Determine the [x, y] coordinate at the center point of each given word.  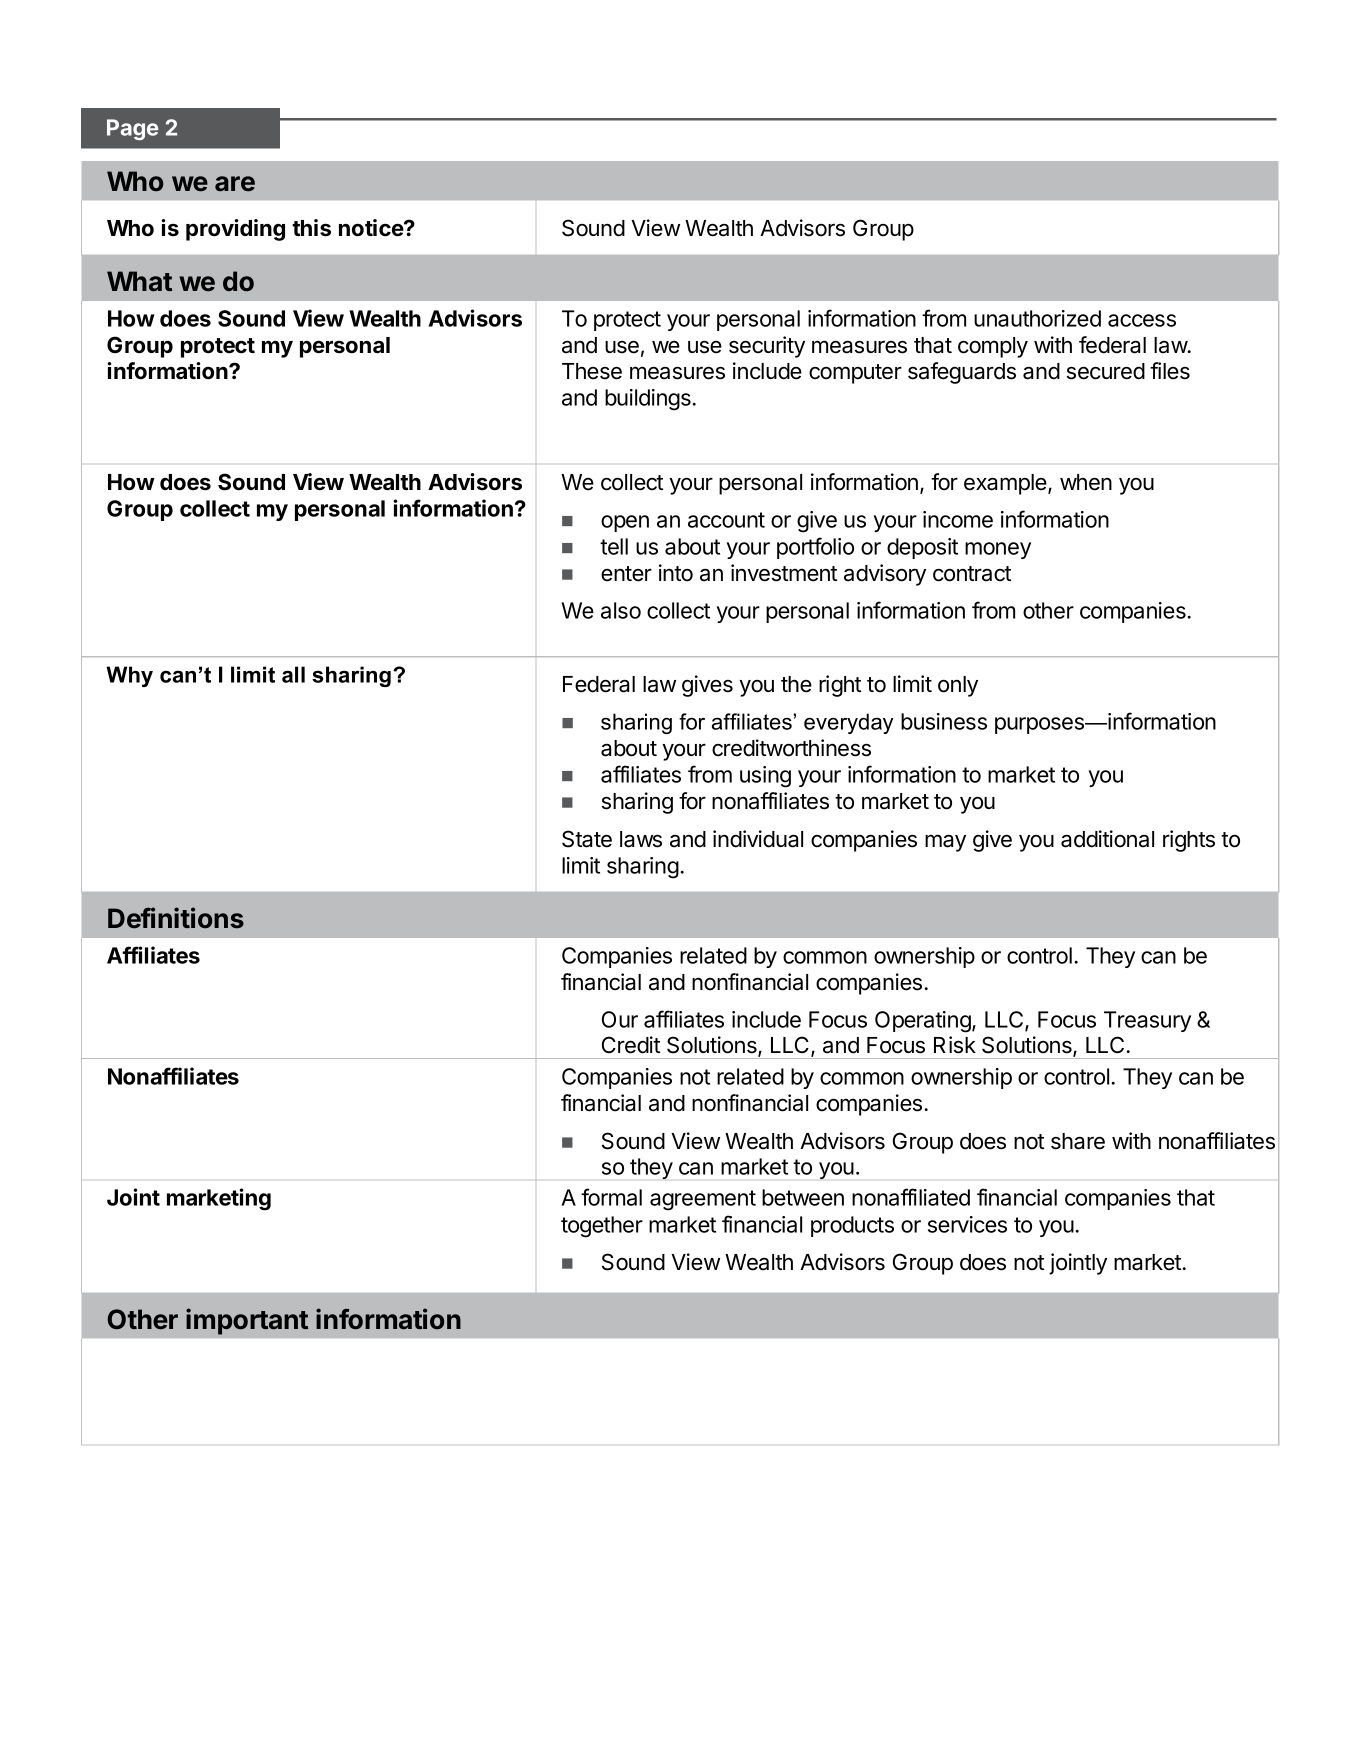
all [293, 674]
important [247, 1321]
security [767, 347]
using [765, 777]
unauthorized [1037, 318]
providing [235, 230]
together [602, 1227]
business [944, 721]
